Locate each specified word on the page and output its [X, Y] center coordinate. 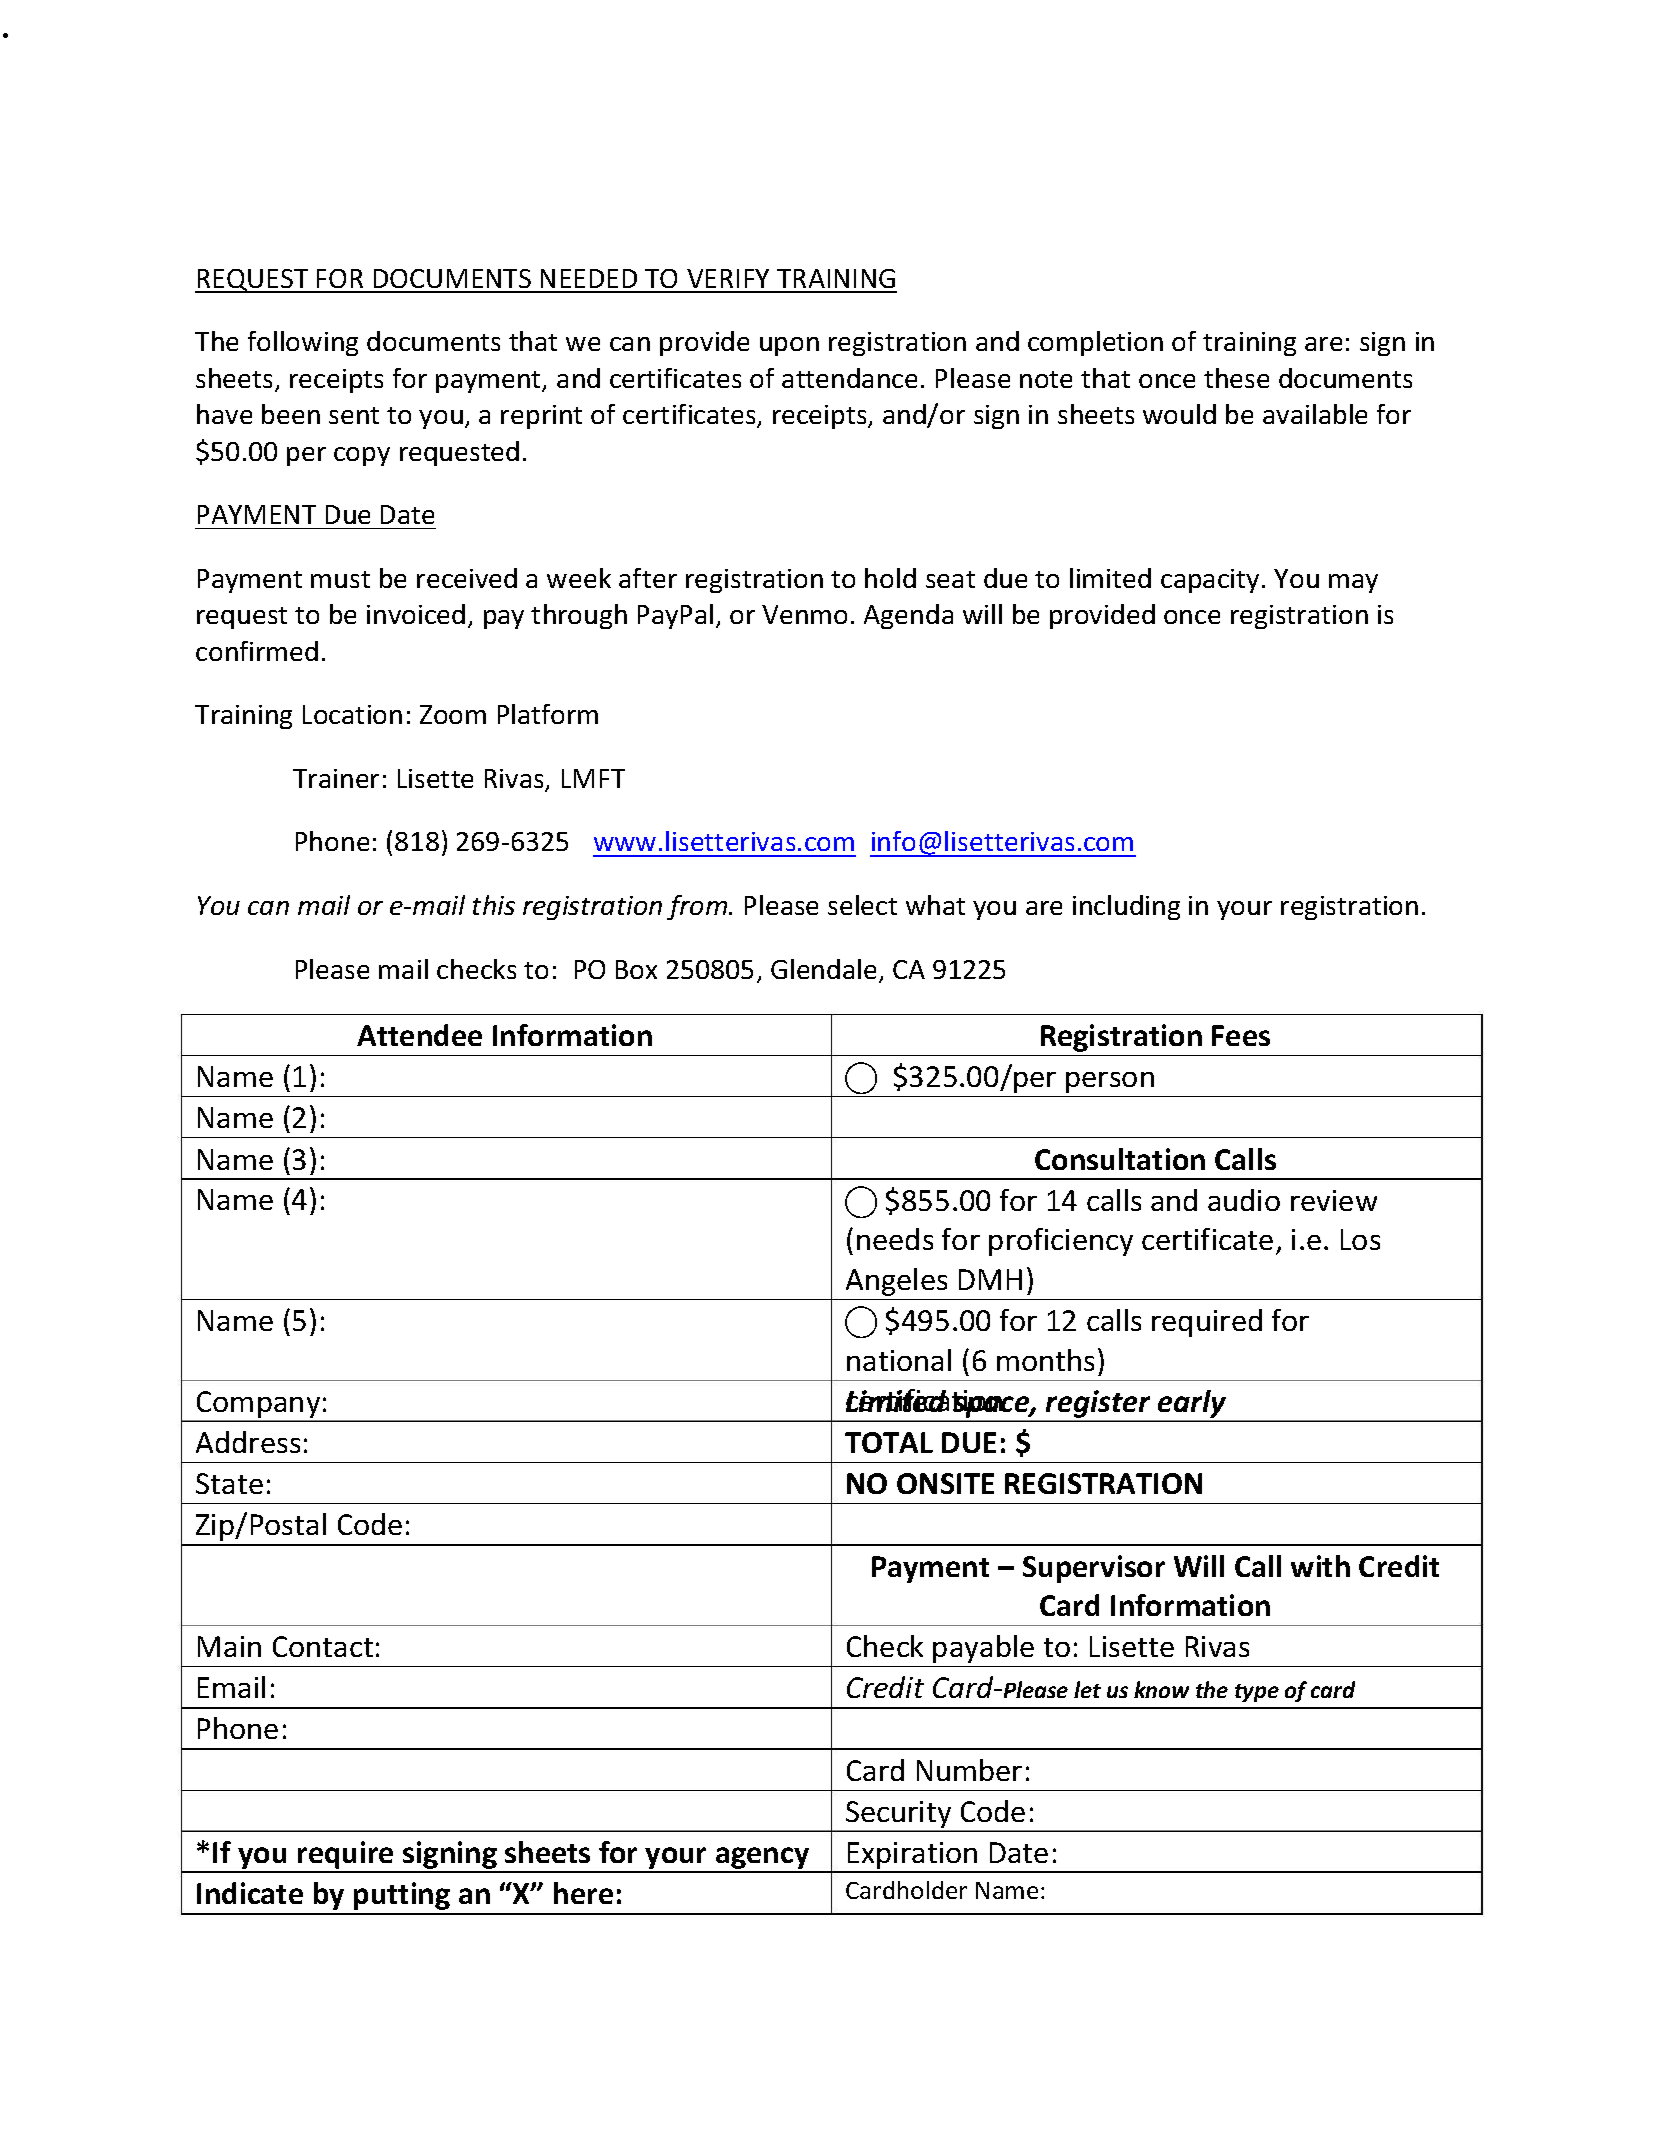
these [1236, 378]
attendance [849, 378]
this [494, 905]
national [899, 1360]
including [1126, 907]
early [1192, 1405]
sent [354, 415]
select [862, 905]
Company [259, 1406]
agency [763, 1859]
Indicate [250, 1893]
